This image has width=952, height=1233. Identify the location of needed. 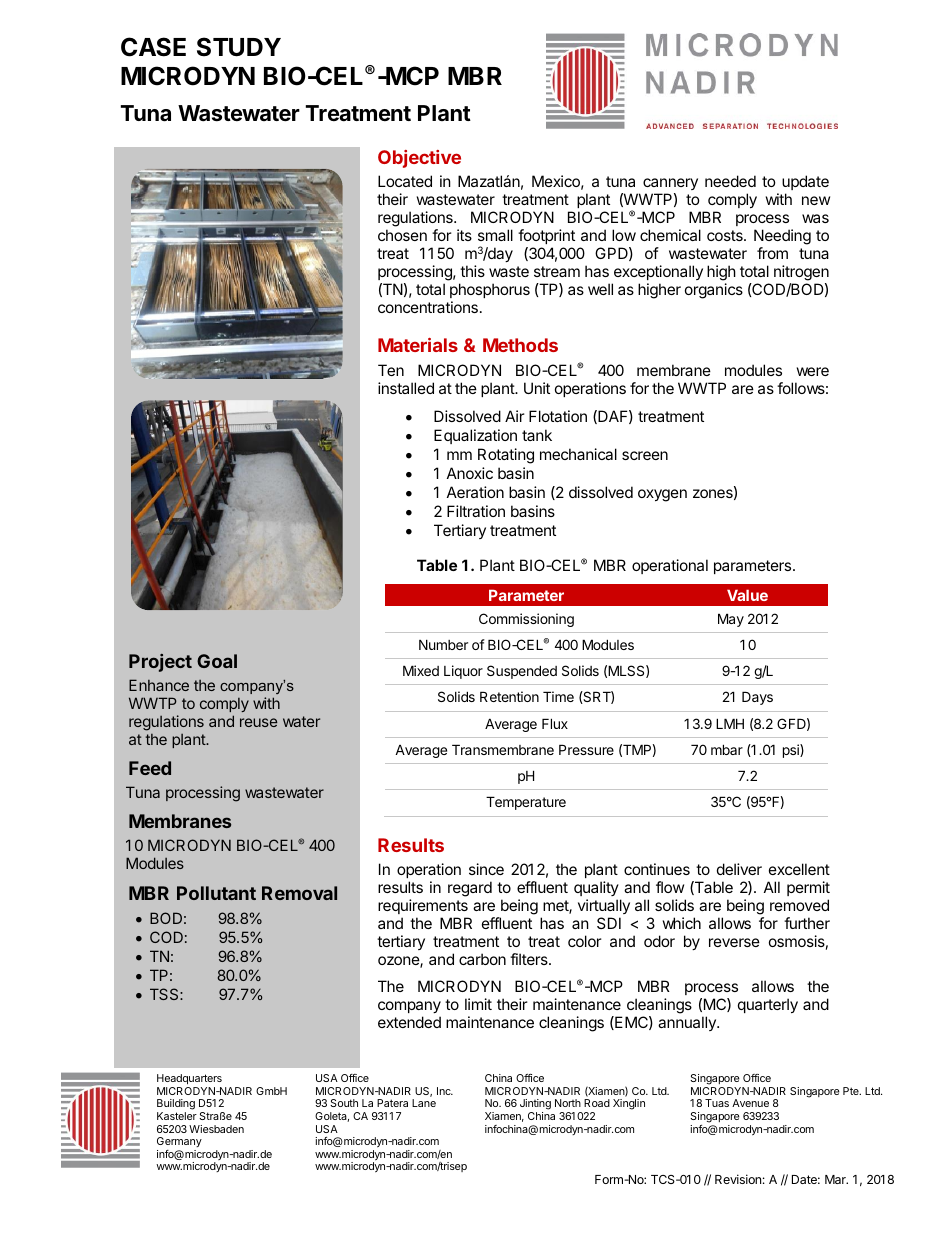
(730, 181).
